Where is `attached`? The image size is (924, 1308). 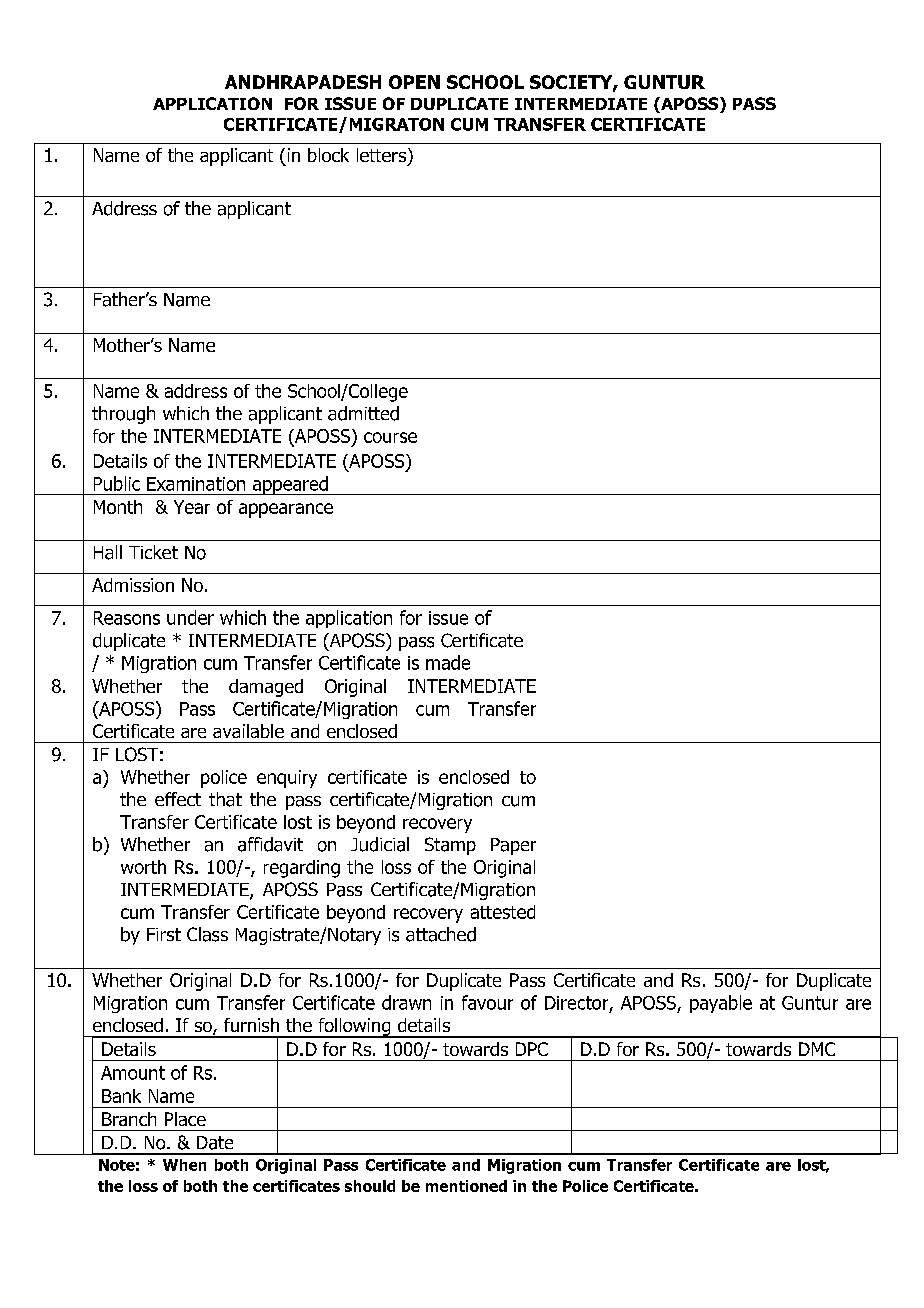 attached is located at coordinates (441, 934).
